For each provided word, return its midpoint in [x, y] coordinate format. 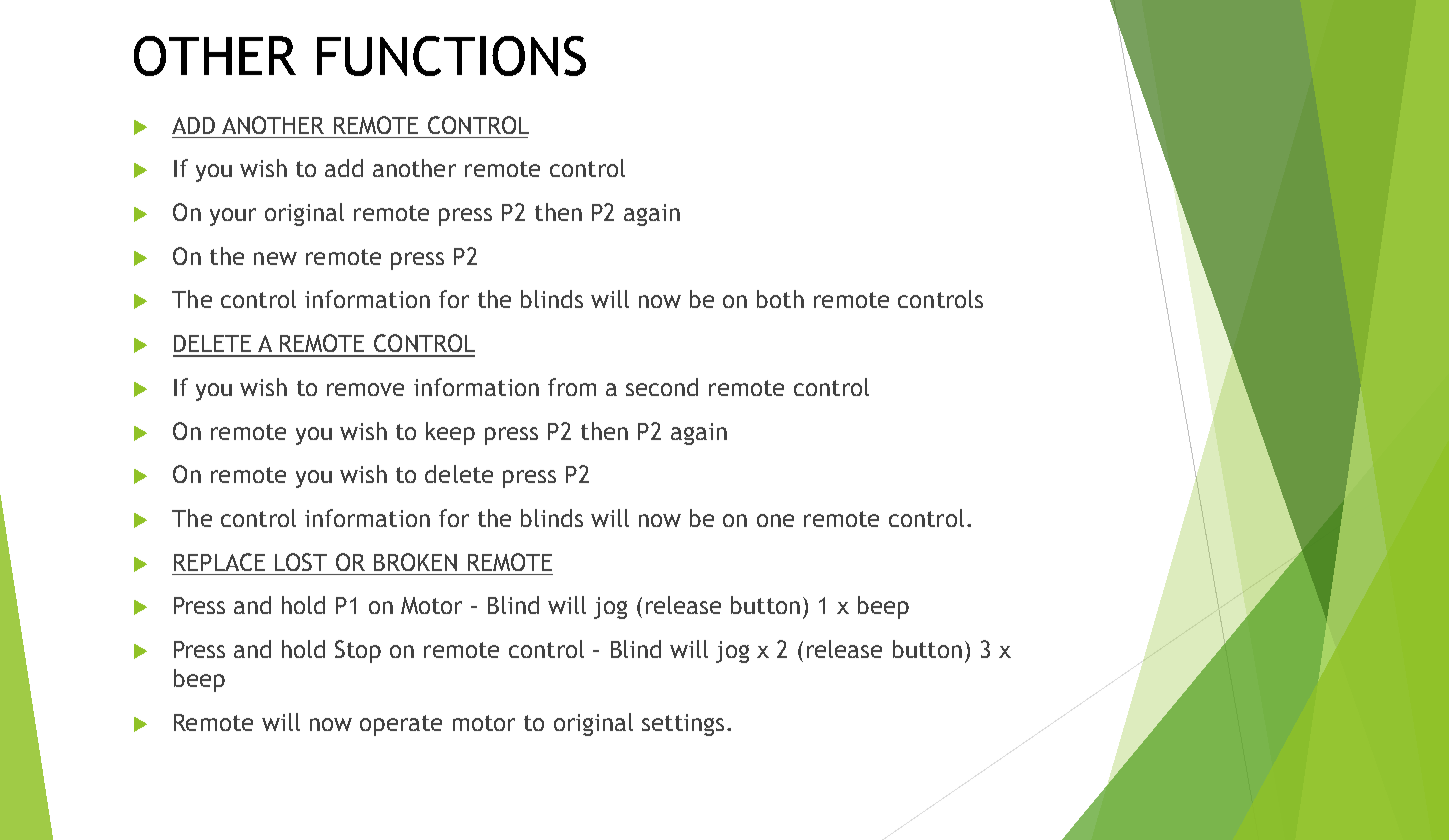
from [572, 387]
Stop [358, 651]
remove [365, 389]
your [233, 217]
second [662, 387]
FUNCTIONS [451, 56]
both [780, 299]
